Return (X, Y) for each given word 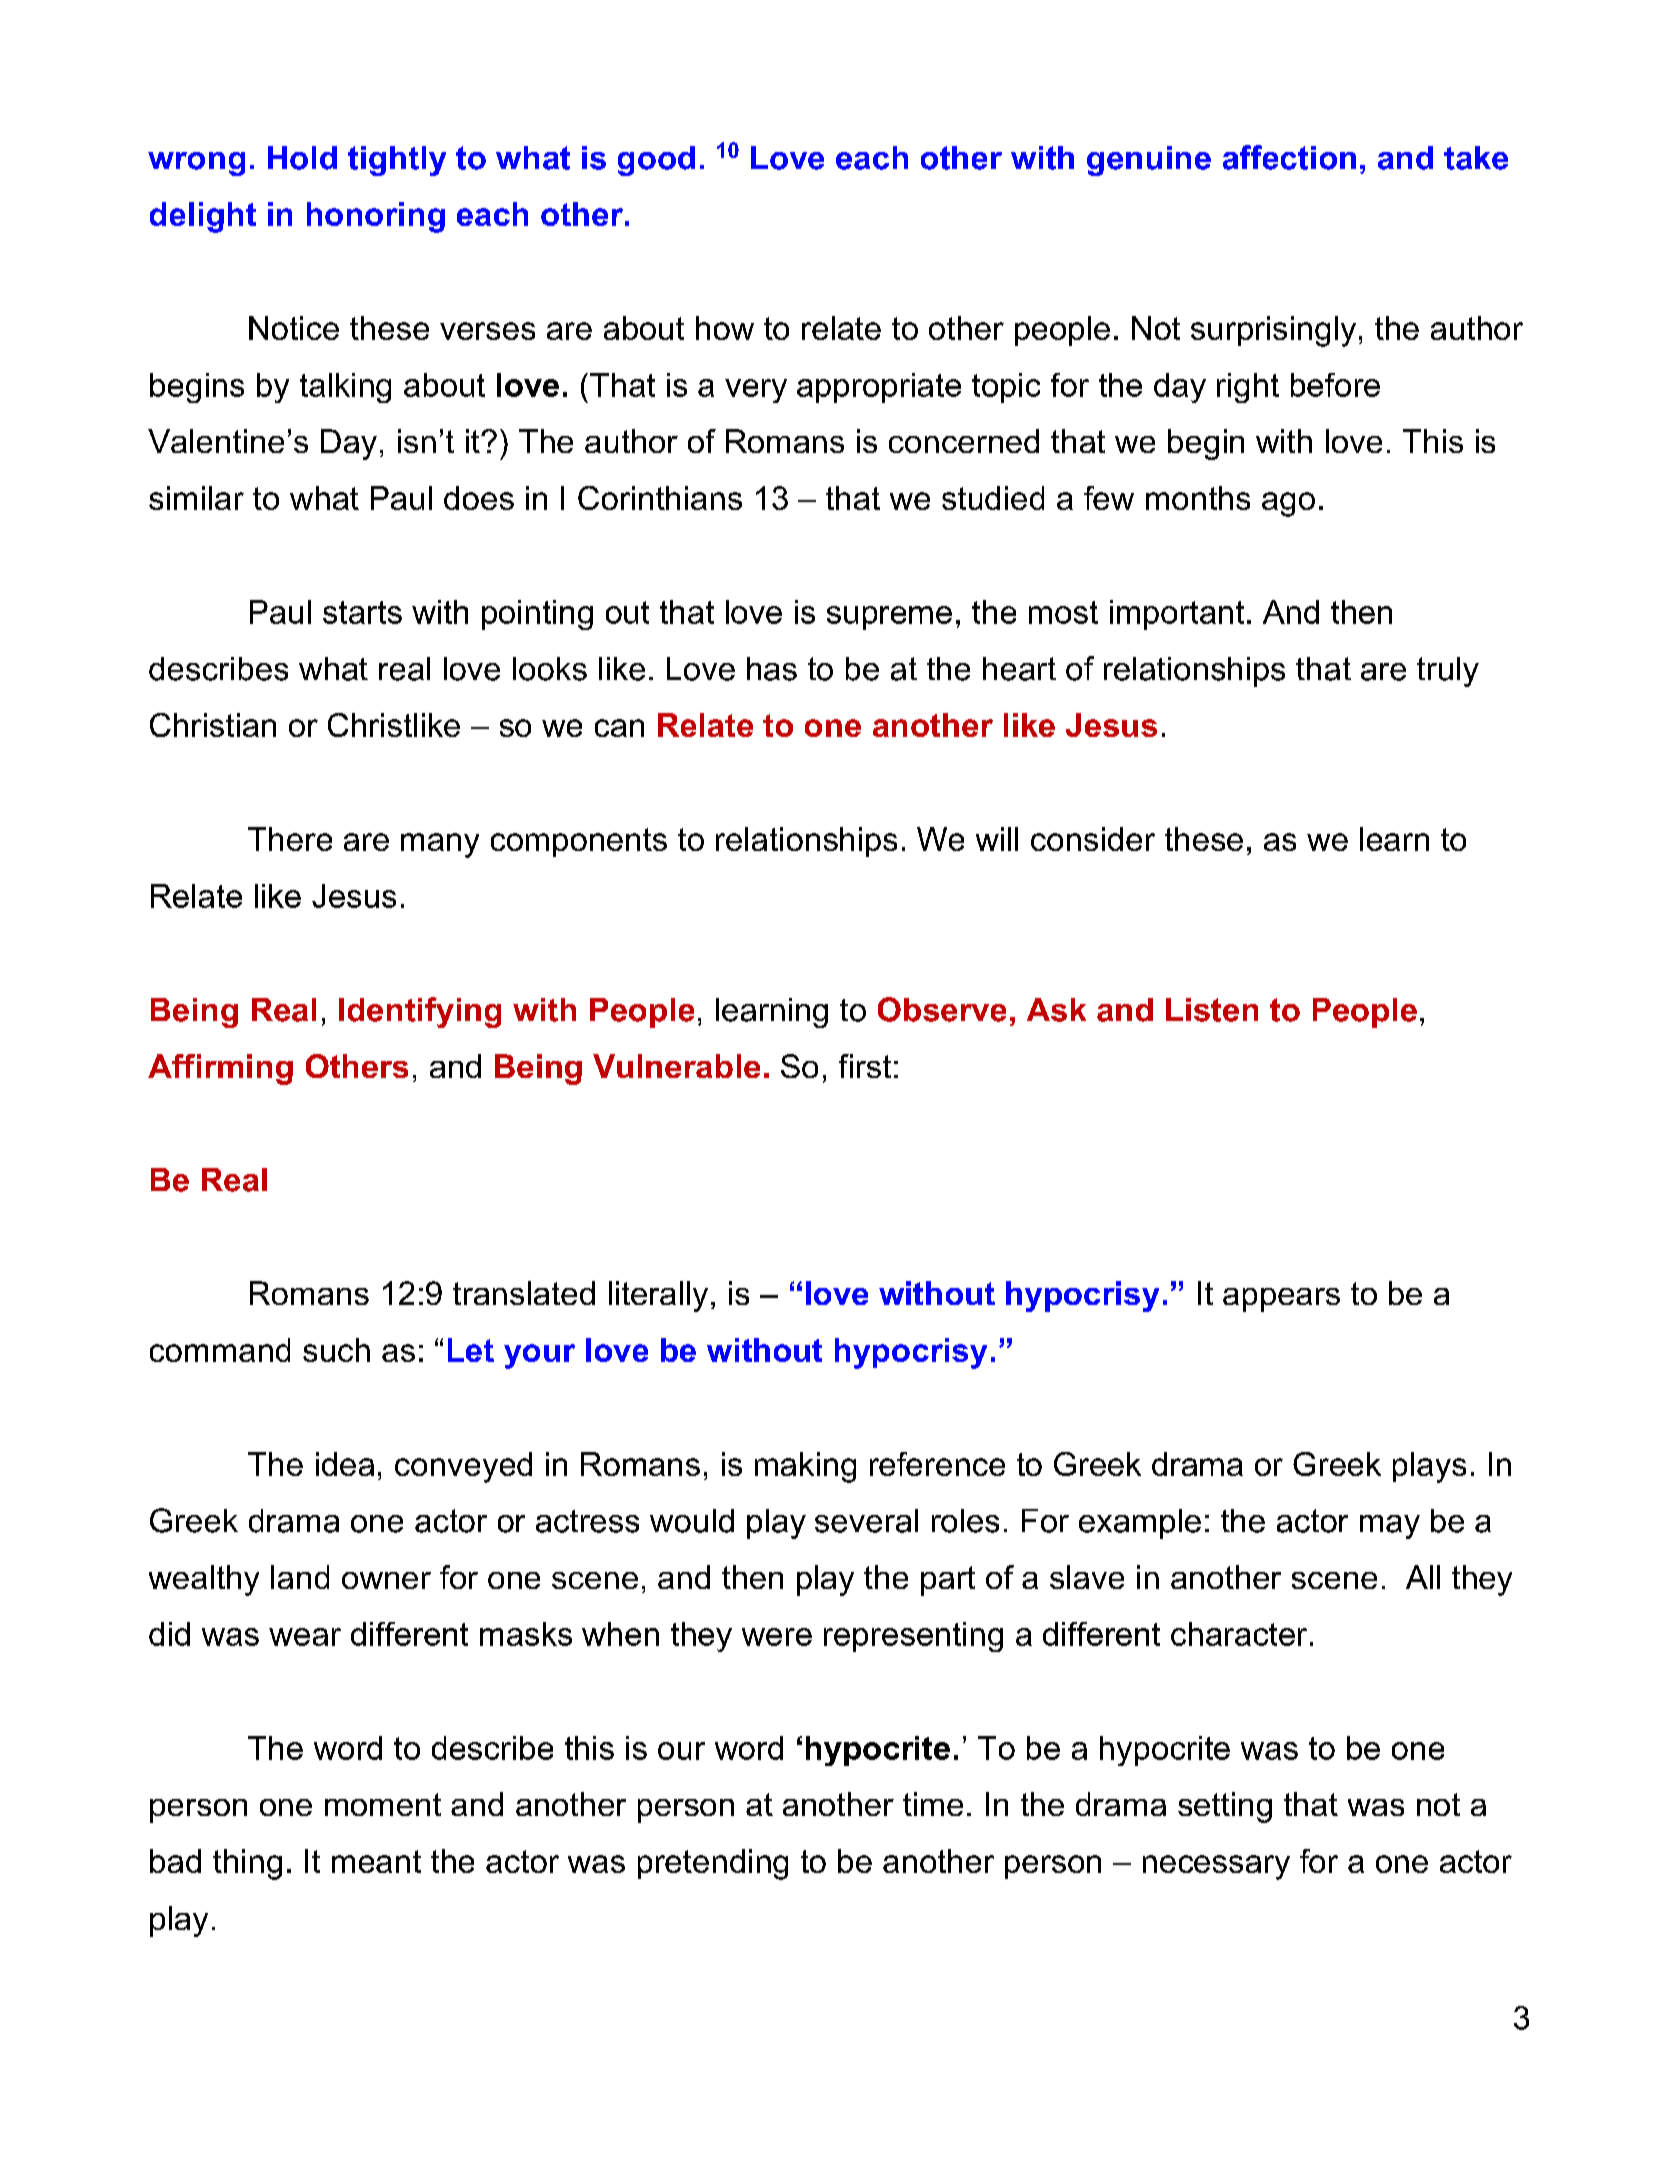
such (336, 1350)
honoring (376, 217)
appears (1281, 1300)
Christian (213, 725)
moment (383, 1804)
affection (1289, 157)
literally (658, 1296)
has (772, 669)
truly (1448, 672)
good (656, 161)
